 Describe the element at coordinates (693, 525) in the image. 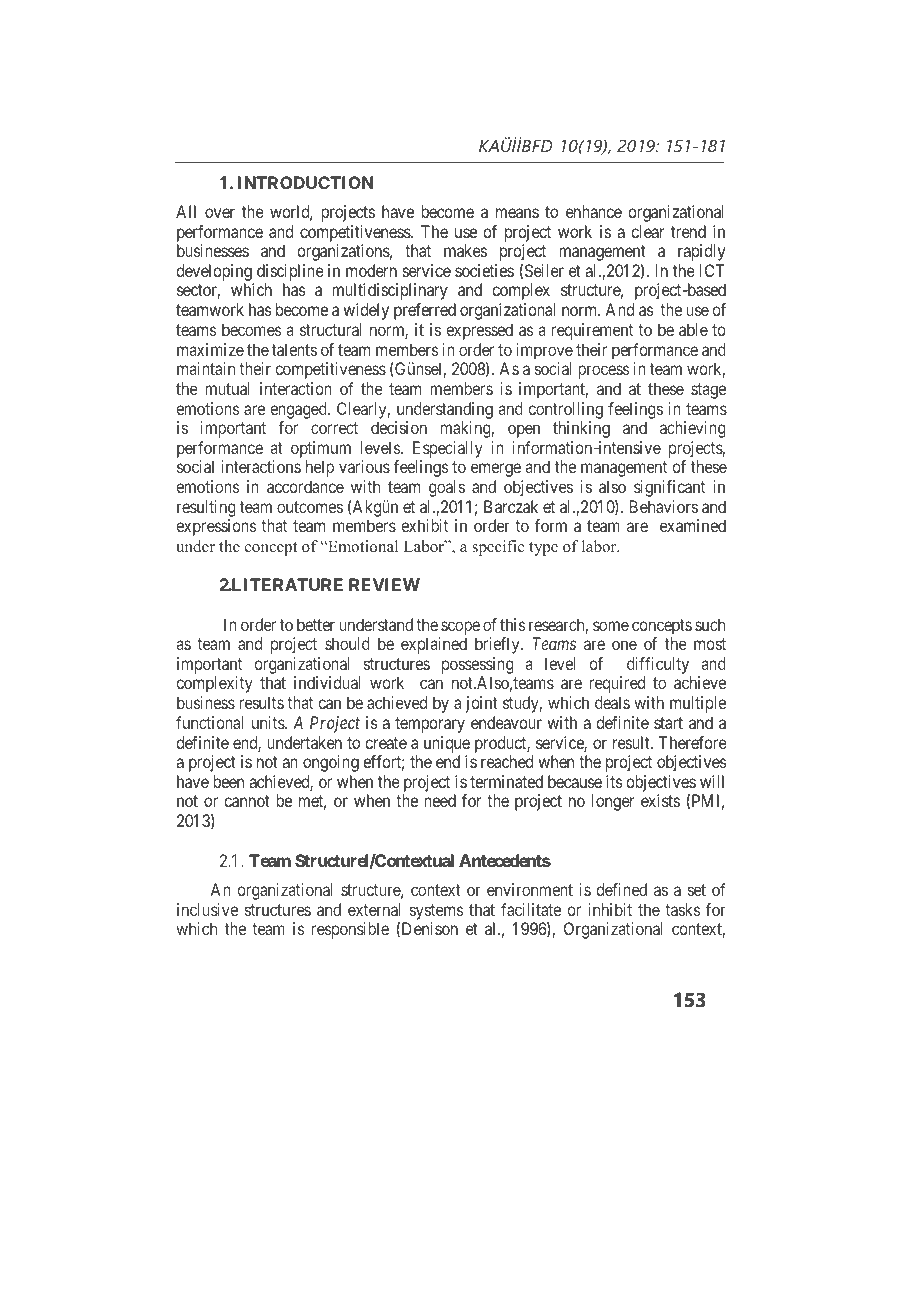

I see `examined` at that location.
